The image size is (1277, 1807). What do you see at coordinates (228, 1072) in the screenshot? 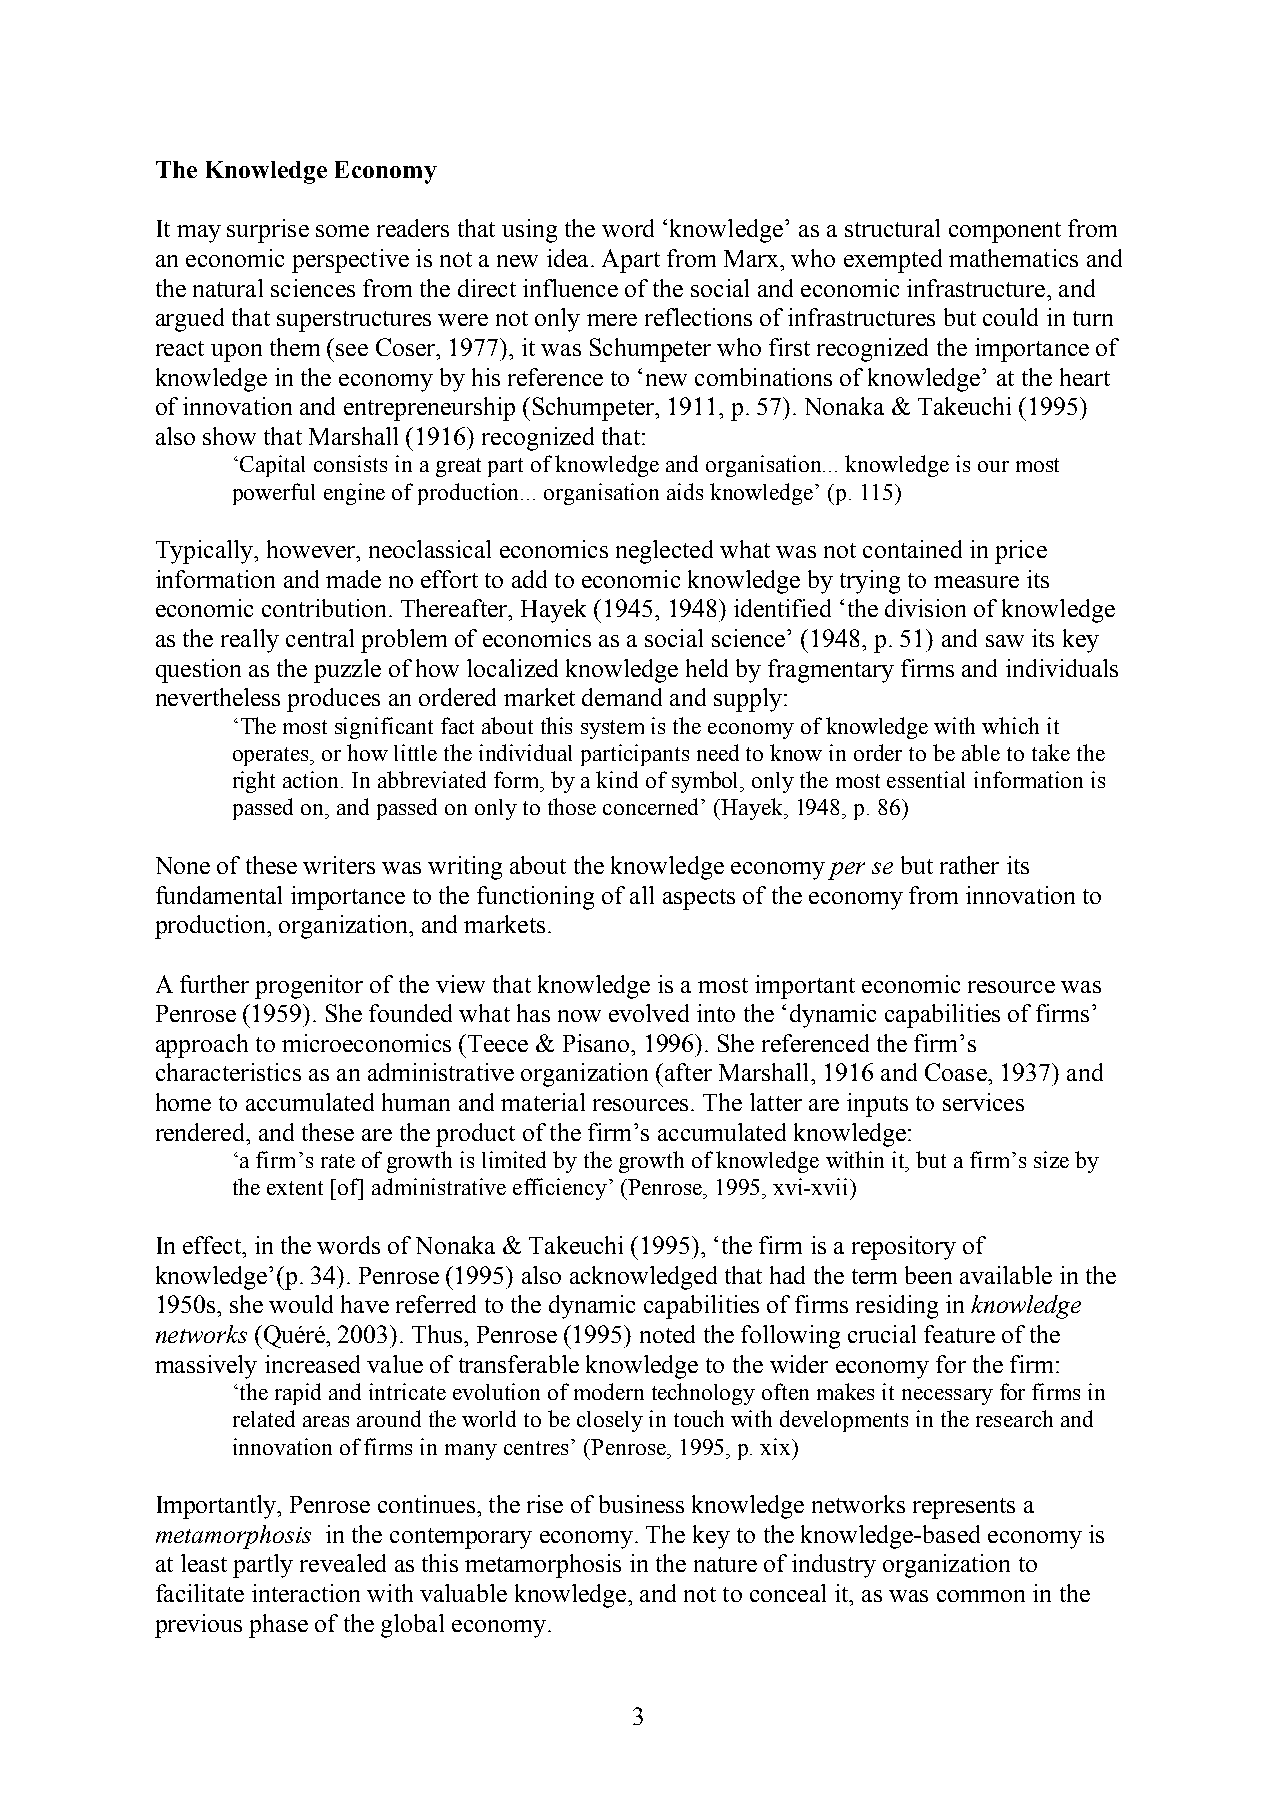
I see `characteristics` at bounding box center [228, 1072].
